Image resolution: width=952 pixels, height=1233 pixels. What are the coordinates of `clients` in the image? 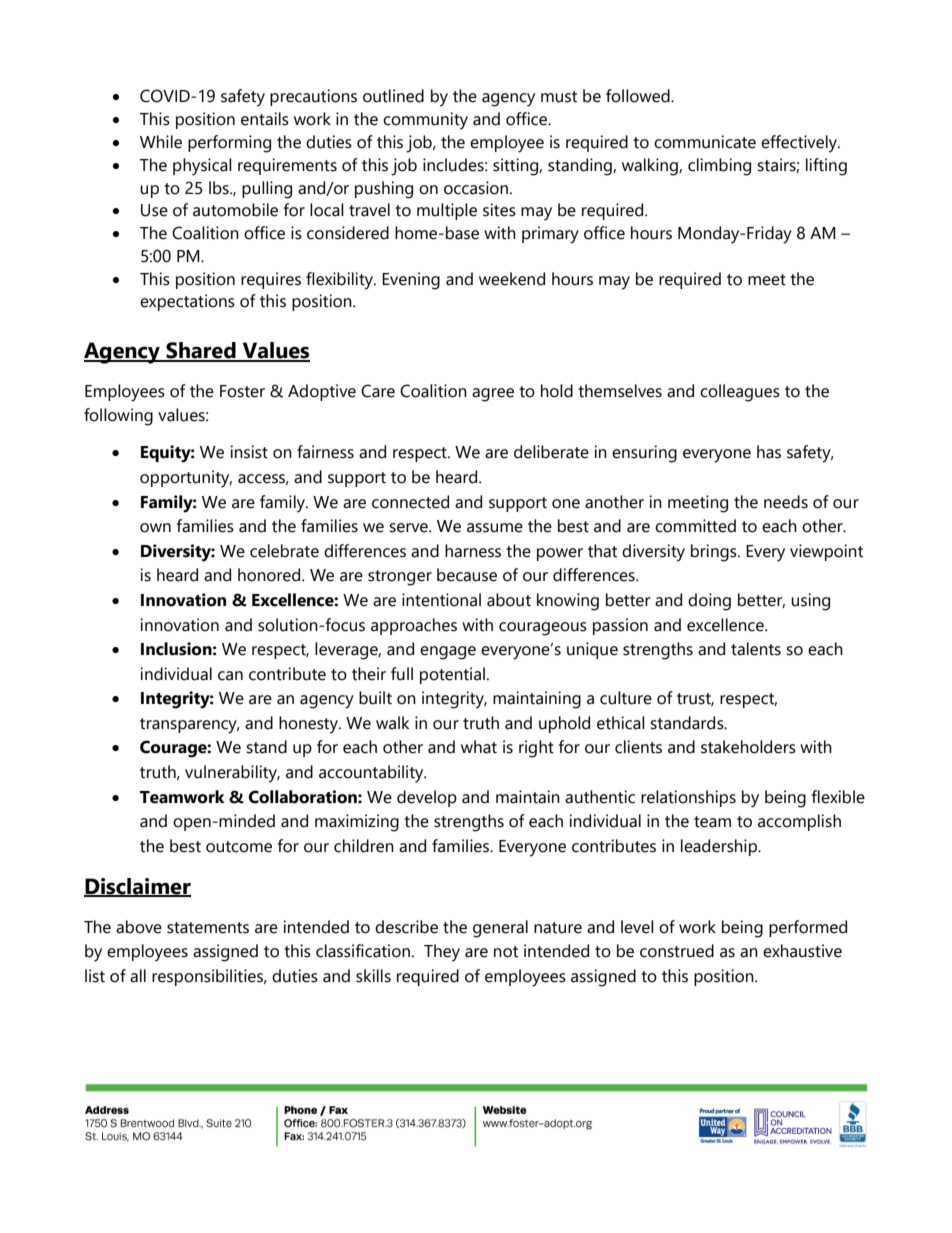 It's located at (638, 747).
